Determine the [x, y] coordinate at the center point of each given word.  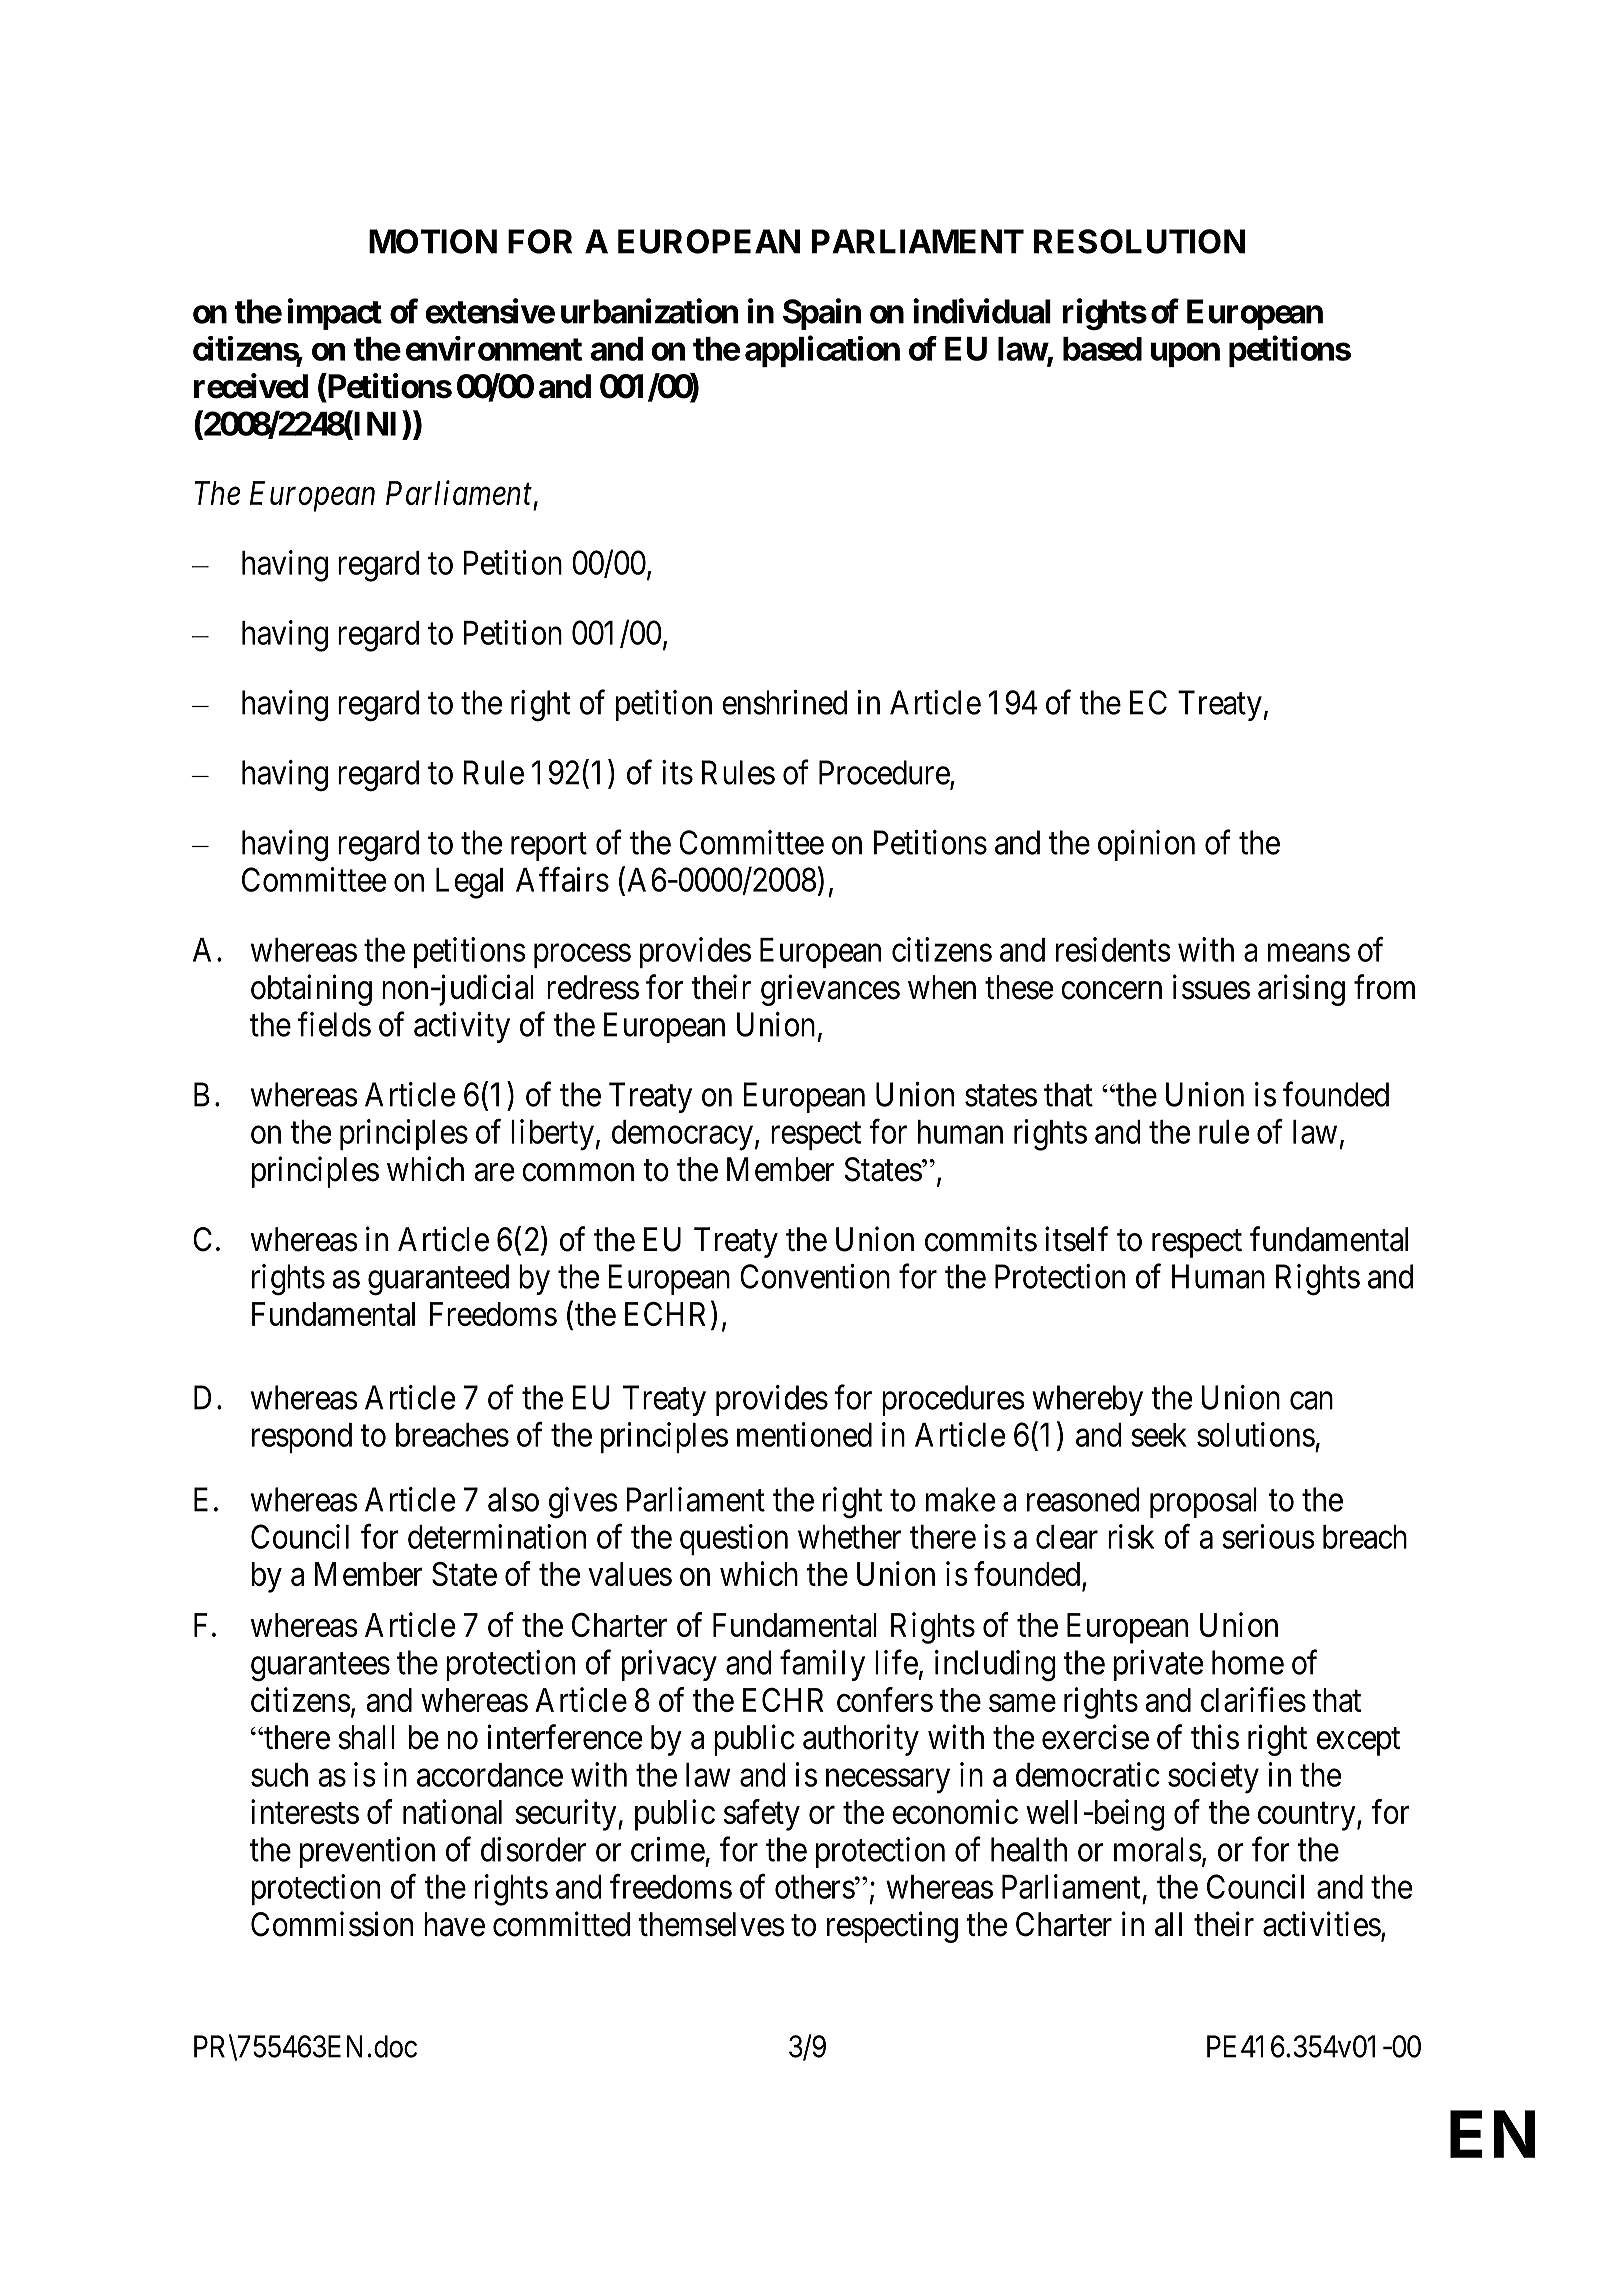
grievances [830, 990]
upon [1185, 355]
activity [462, 1027]
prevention [367, 1852]
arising [1301, 990]
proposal [1203, 1502]
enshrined [784, 702]
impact [335, 314]
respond [302, 1438]
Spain [822, 314]
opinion [1146, 845]
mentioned [804, 1434]
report [549, 847]
